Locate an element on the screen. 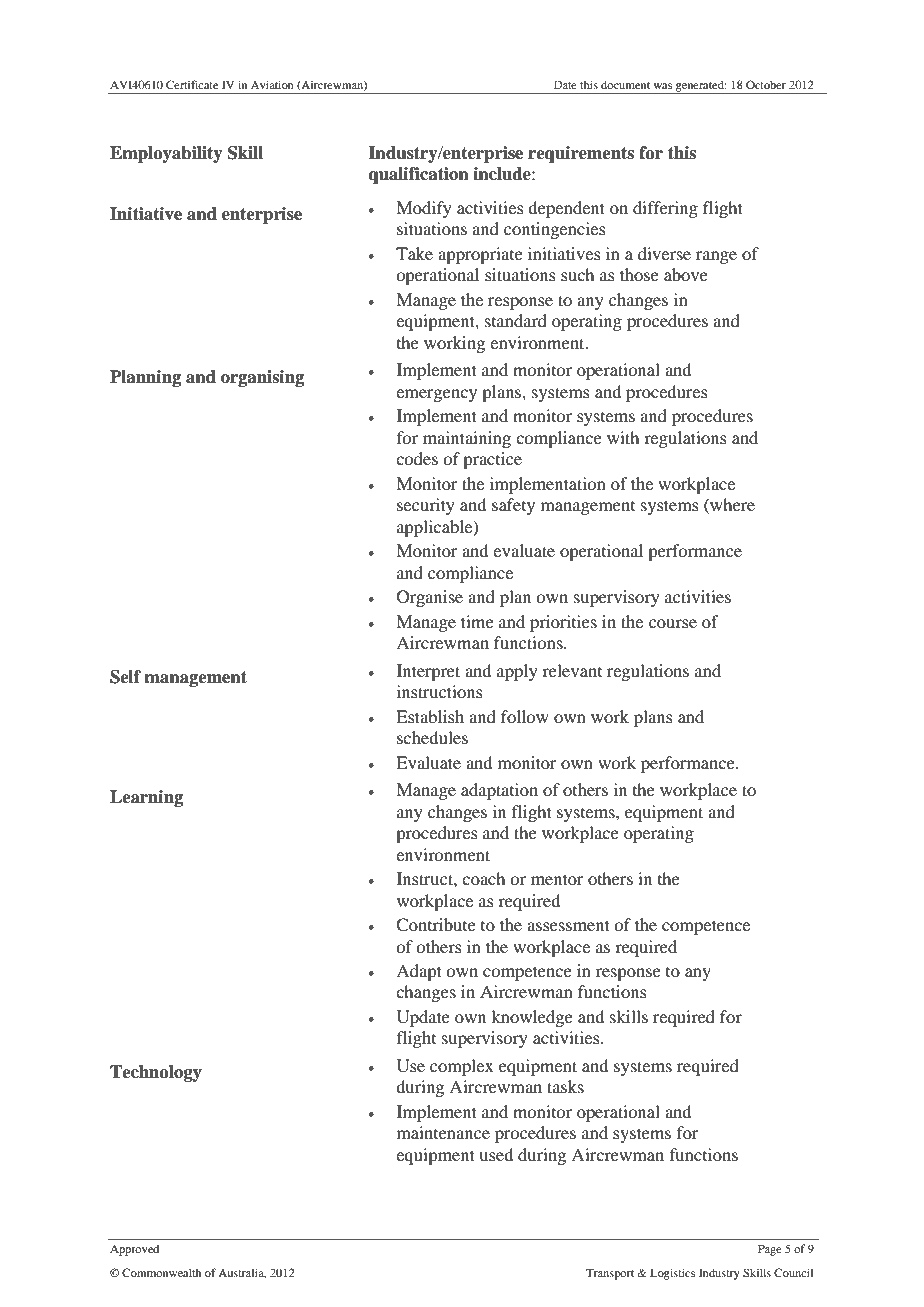 The height and width of the screenshot is (1307, 924). Contribute is located at coordinates (436, 925).
